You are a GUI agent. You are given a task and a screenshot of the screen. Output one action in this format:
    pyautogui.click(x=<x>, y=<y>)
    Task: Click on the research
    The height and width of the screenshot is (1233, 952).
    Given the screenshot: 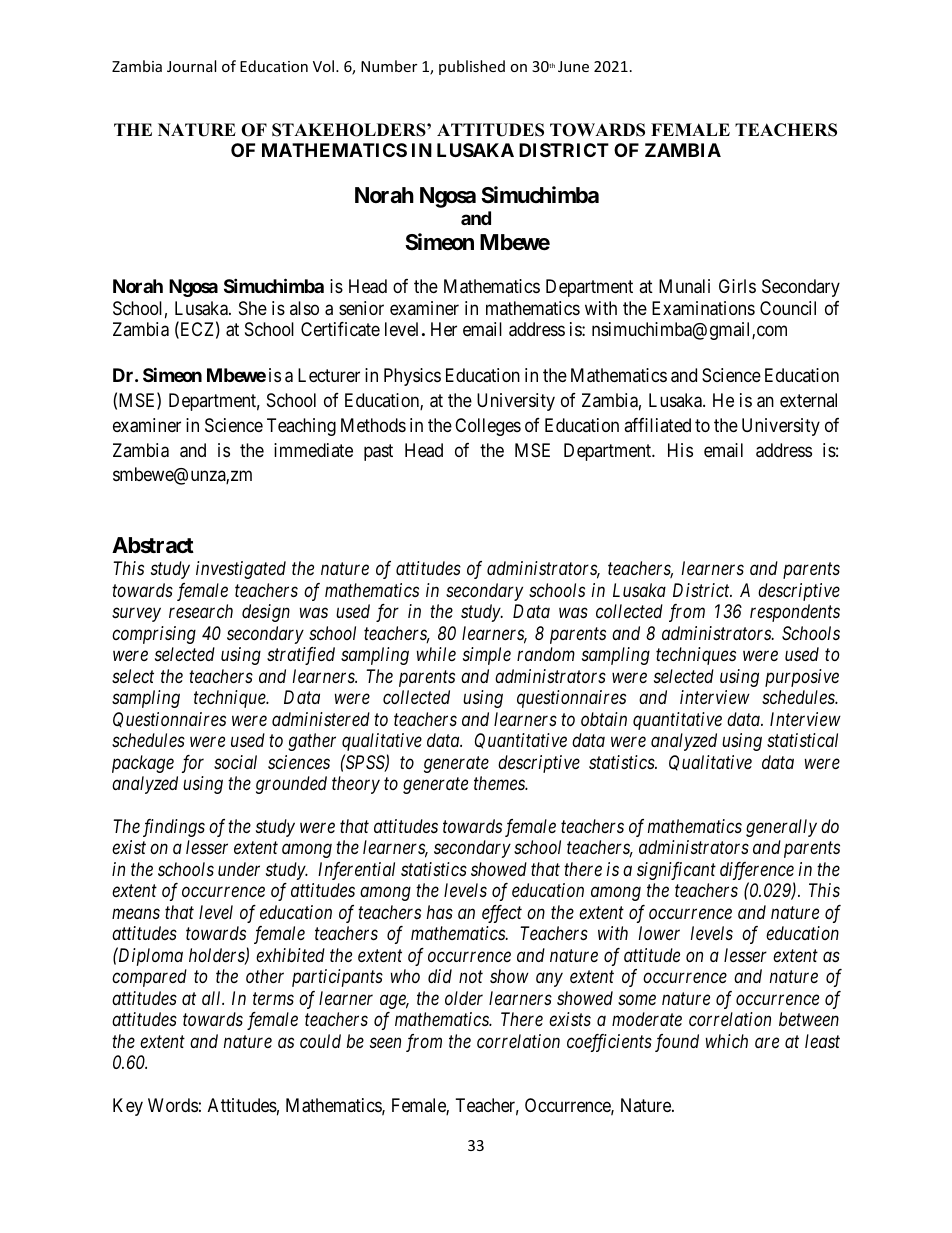 What is the action you would take?
    pyautogui.click(x=201, y=611)
